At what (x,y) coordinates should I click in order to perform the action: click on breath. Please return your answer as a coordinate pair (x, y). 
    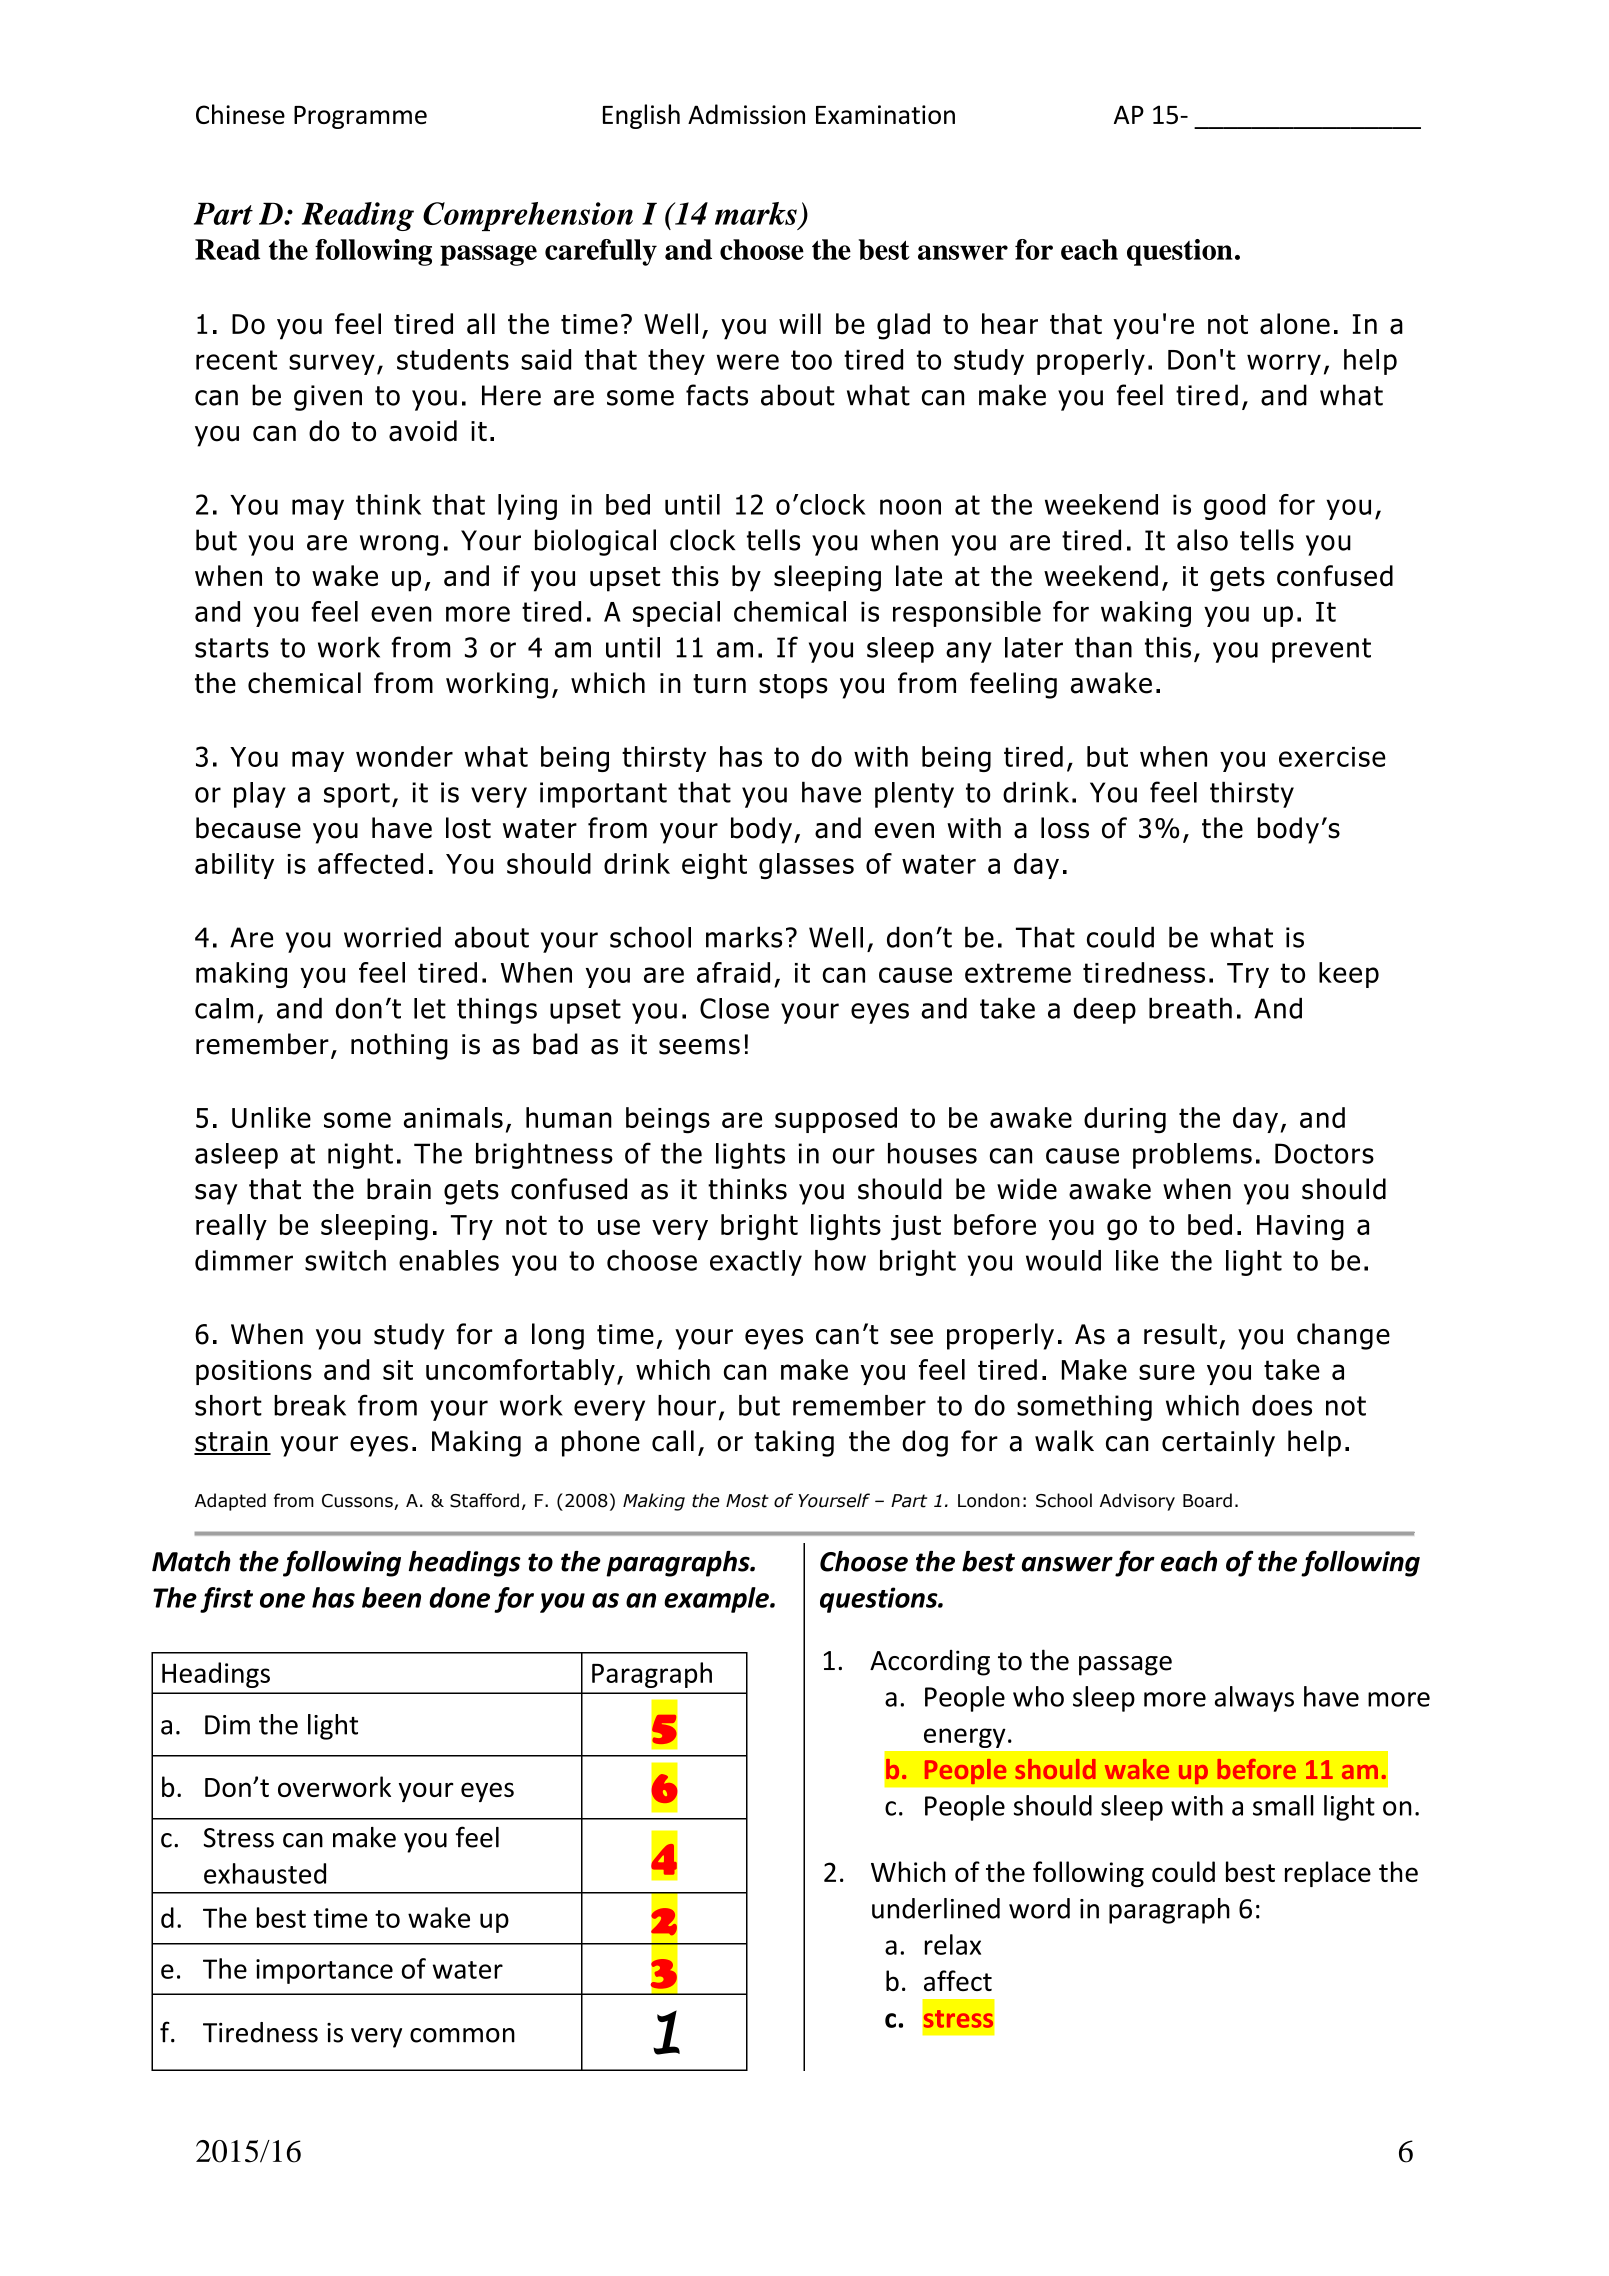
    Looking at the image, I should click on (1190, 1008).
